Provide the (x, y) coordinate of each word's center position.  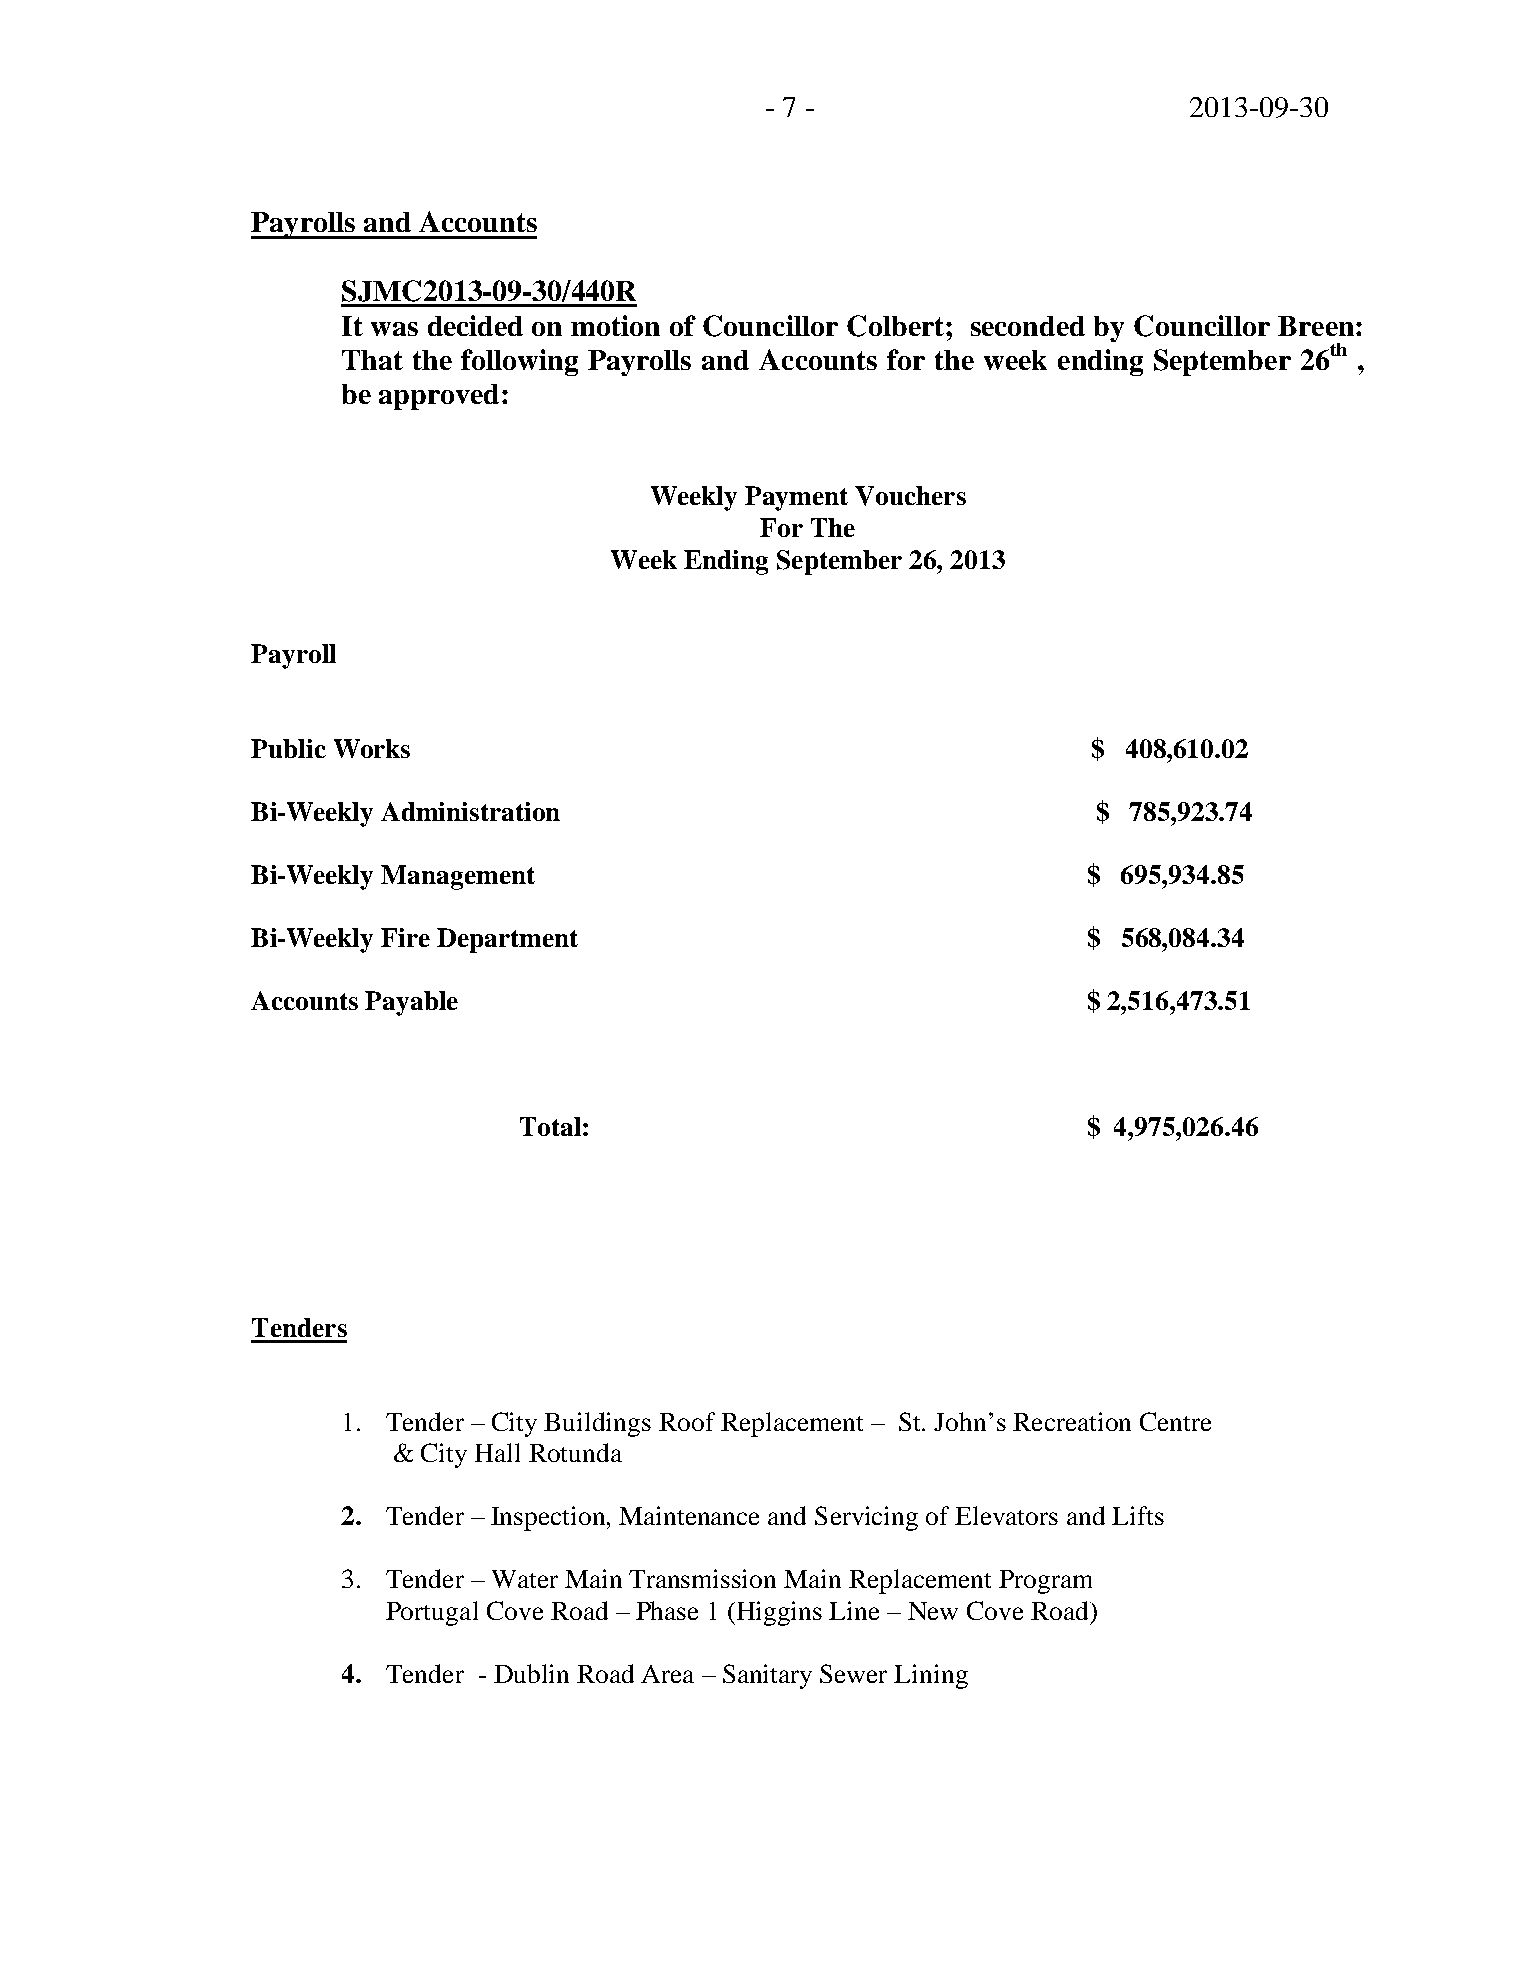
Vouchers (910, 496)
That (372, 360)
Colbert (897, 326)
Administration (470, 811)
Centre (1175, 1421)
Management (458, 877)
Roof (687, 1421)
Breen (1316, 326)
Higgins (779, 1613)
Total (550, 1126)
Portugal (432, 1613)
